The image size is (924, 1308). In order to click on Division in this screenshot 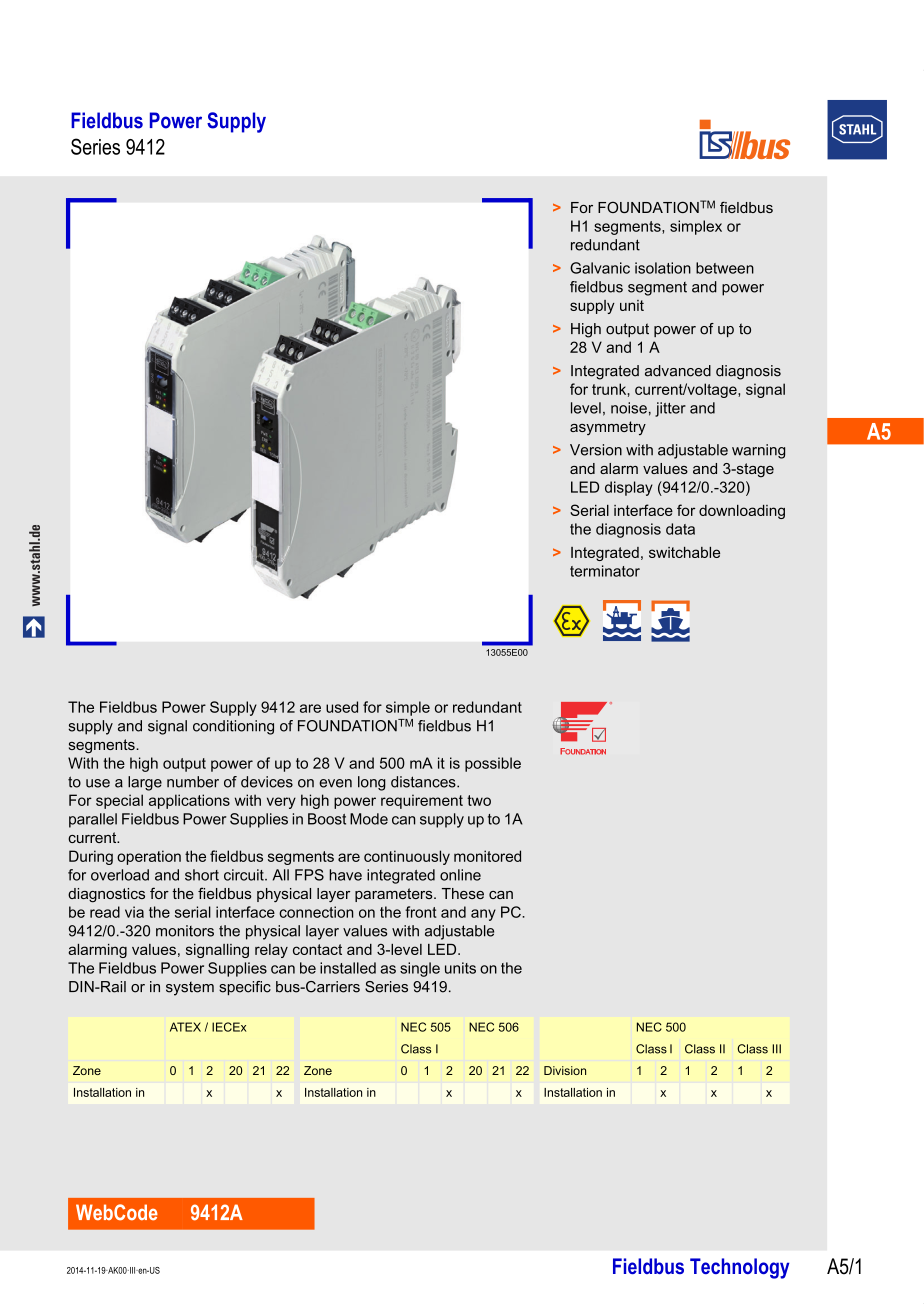, I will do `click(565, 1070)`.
